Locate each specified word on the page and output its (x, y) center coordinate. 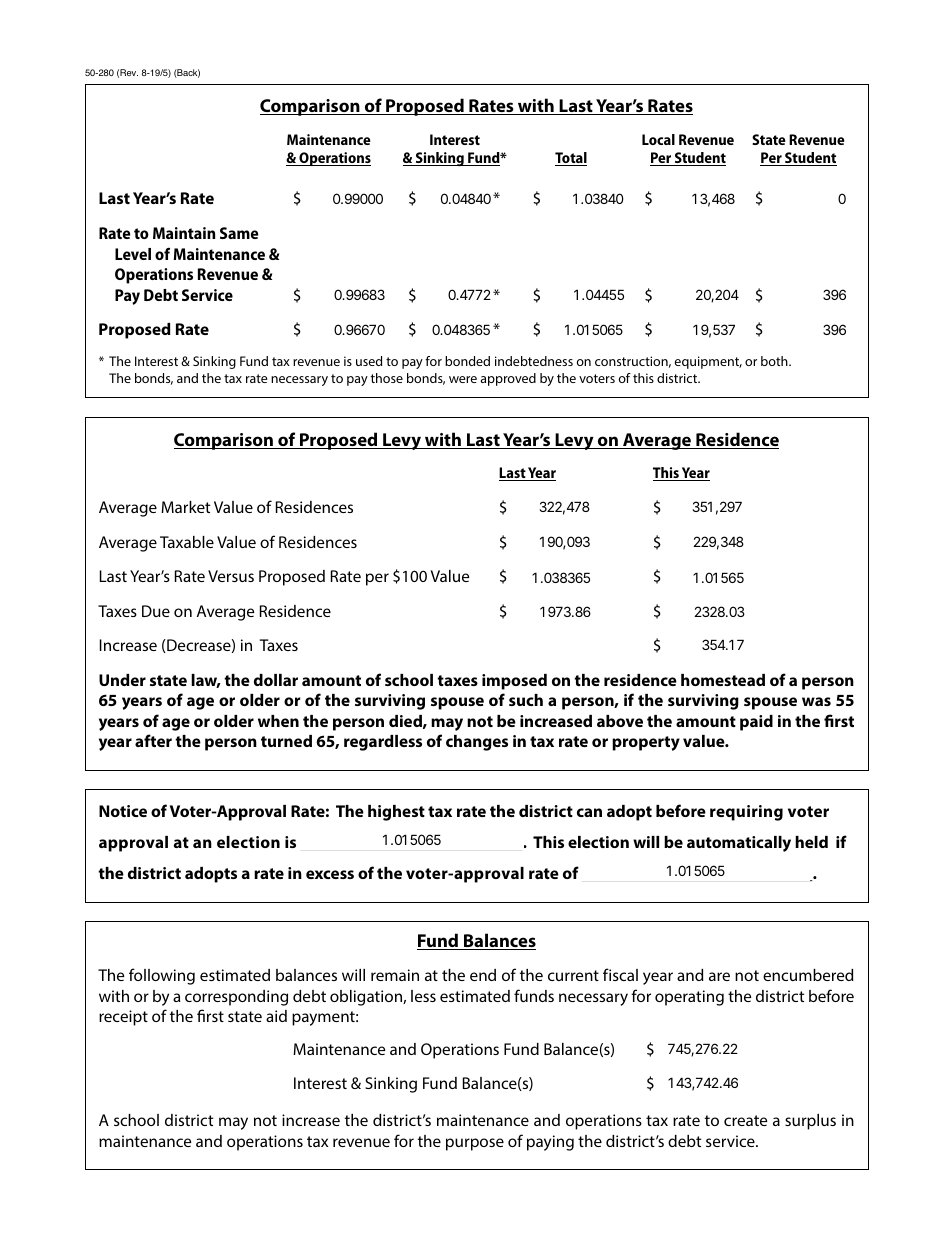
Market (185, 507)
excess (330, 874)
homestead (723, 680)
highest (396, 813)
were (463, 379)
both (775, 361)
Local (658, 139)
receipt (123, 1018)
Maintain (184, 233)
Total (571, 159)
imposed (514, 682)
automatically (739, 844)
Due (156, 611)
